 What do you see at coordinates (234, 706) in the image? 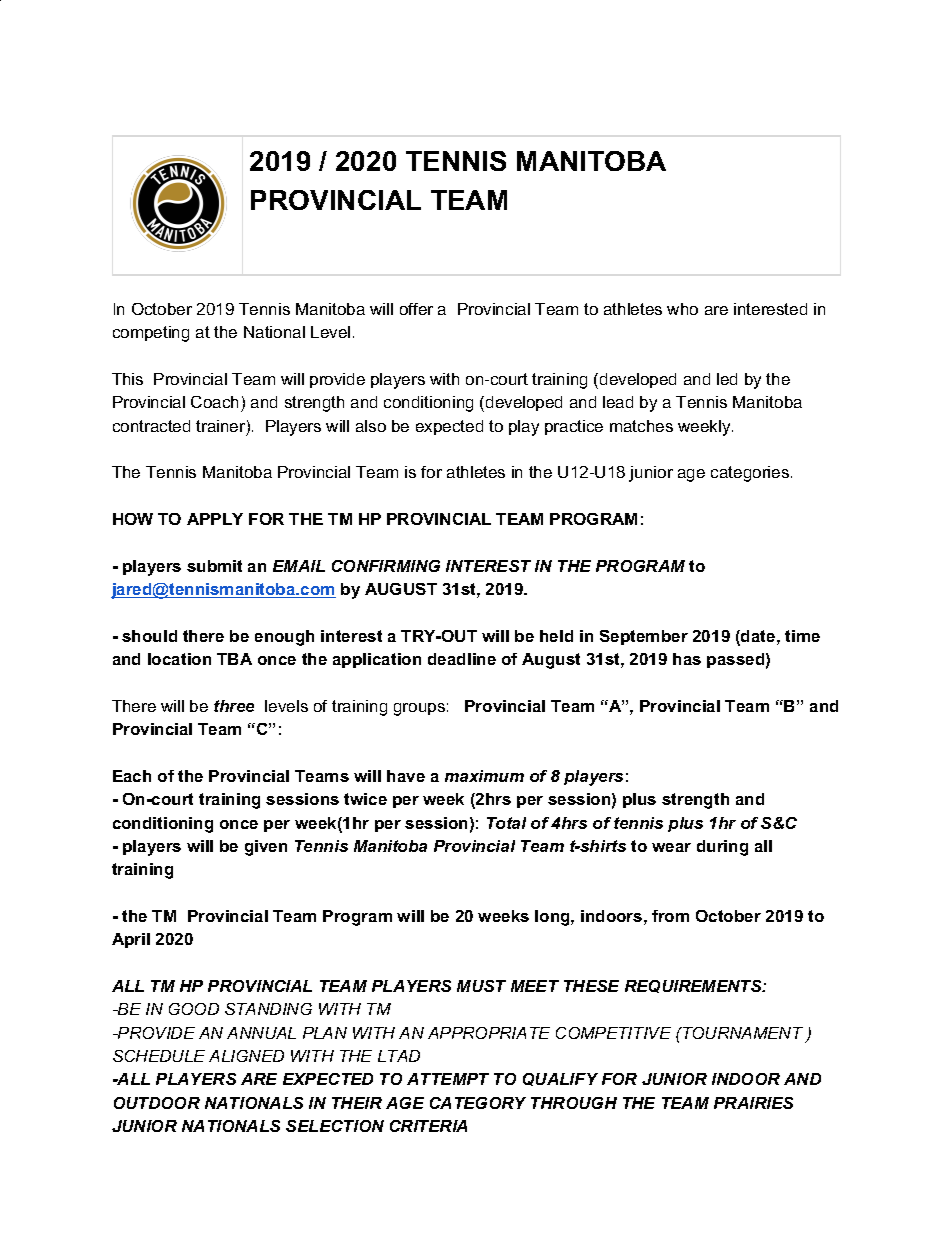
I see `three` at bounding box center [234, 706].
